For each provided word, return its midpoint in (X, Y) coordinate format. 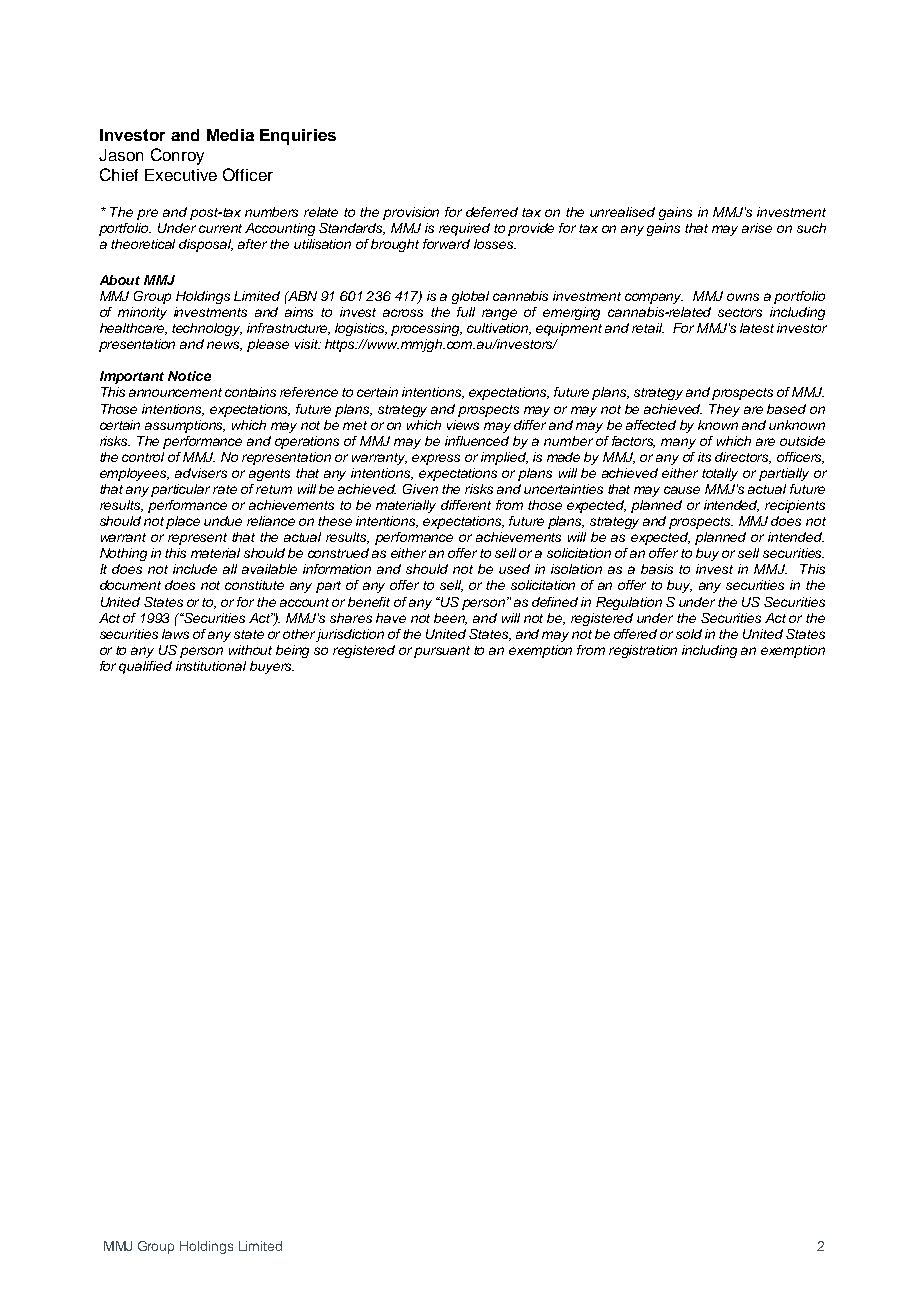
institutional (211, 666)
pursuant (442, 652)
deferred (492, 212)
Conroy (177, 156)
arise (757, 228)
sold (689, 634)
